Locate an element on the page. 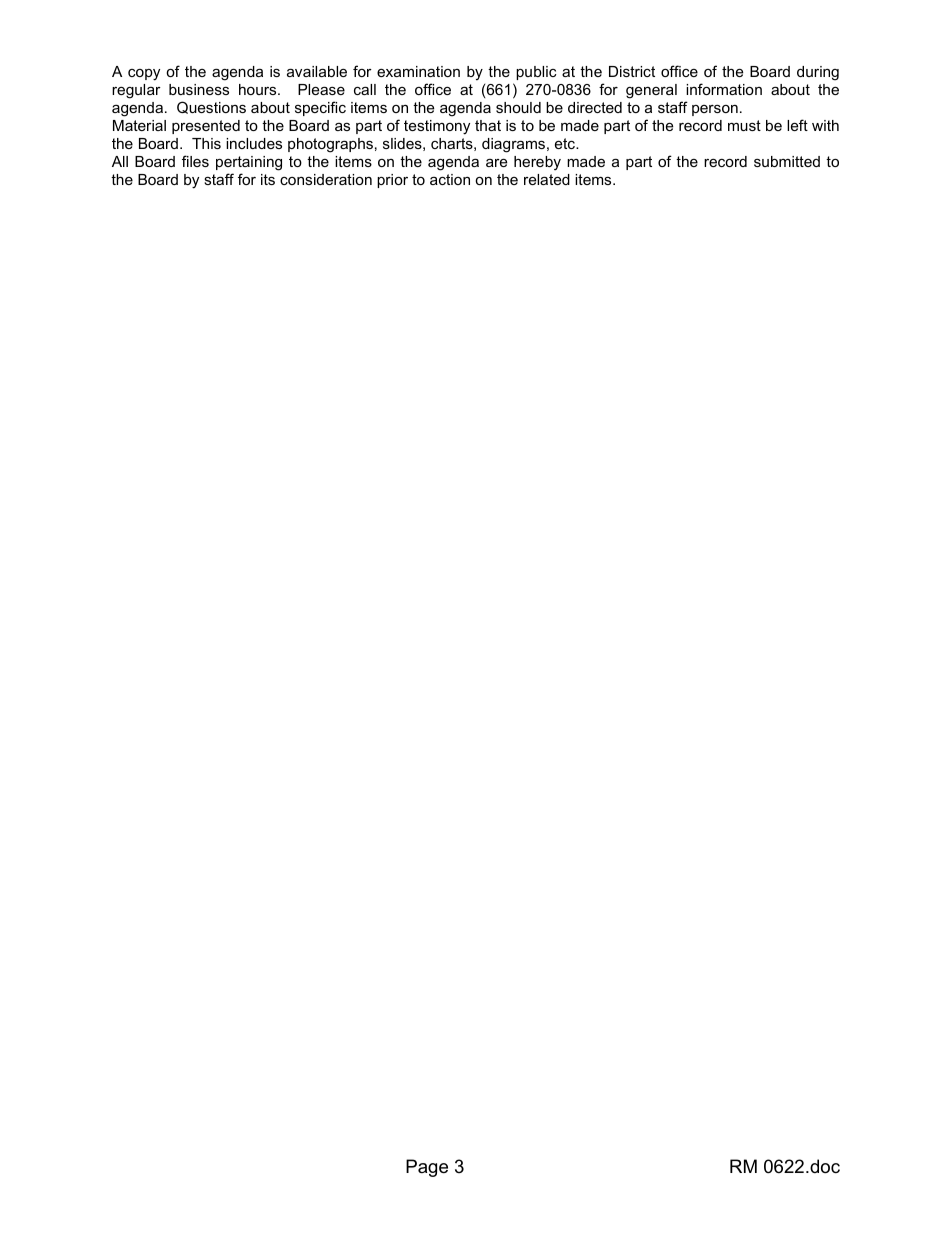 This document has width=952, height=1233. Page is located at coordinates (427, 1168).
